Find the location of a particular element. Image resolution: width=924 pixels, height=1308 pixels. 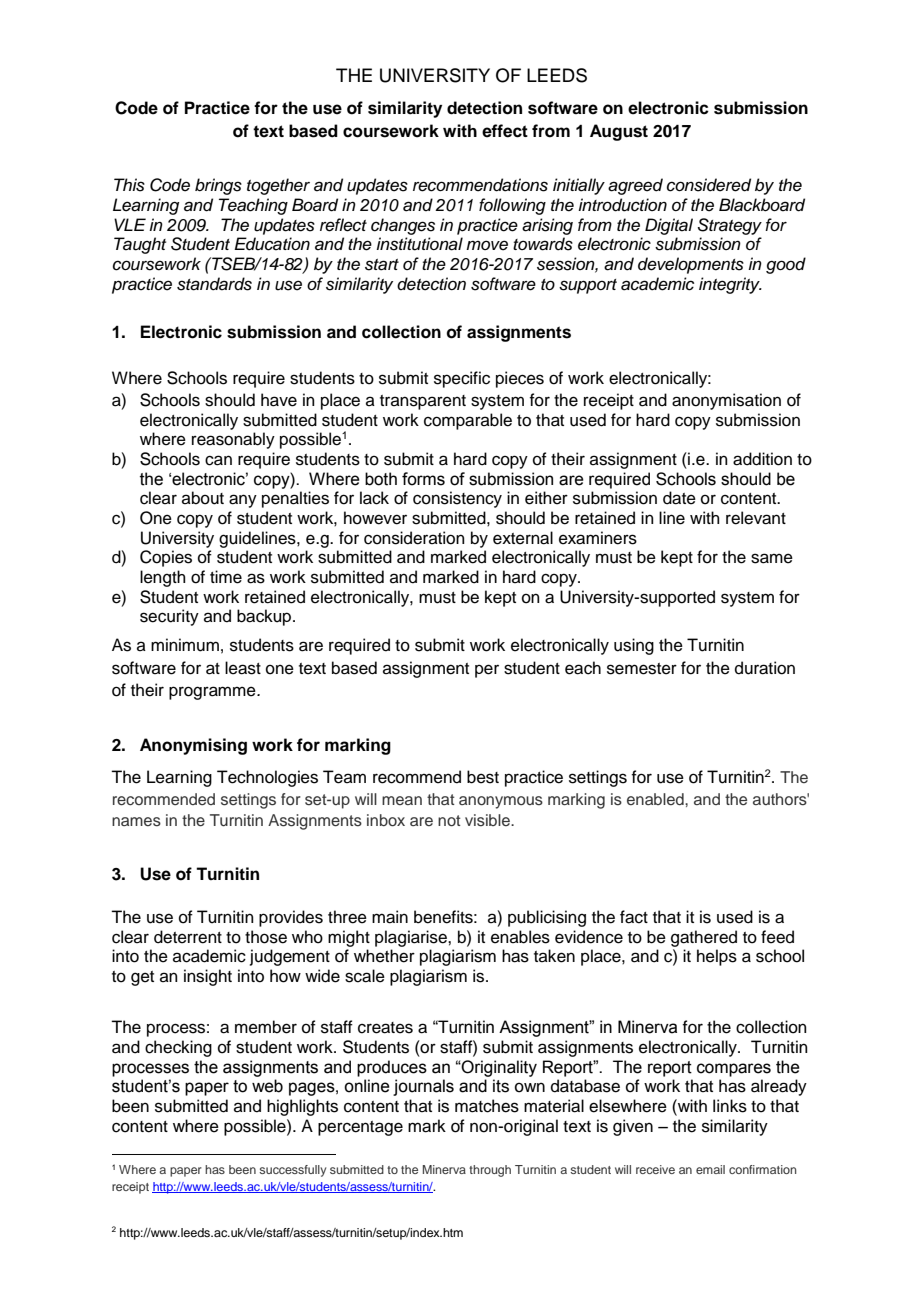

enables is located at coordinates (520, 937).
